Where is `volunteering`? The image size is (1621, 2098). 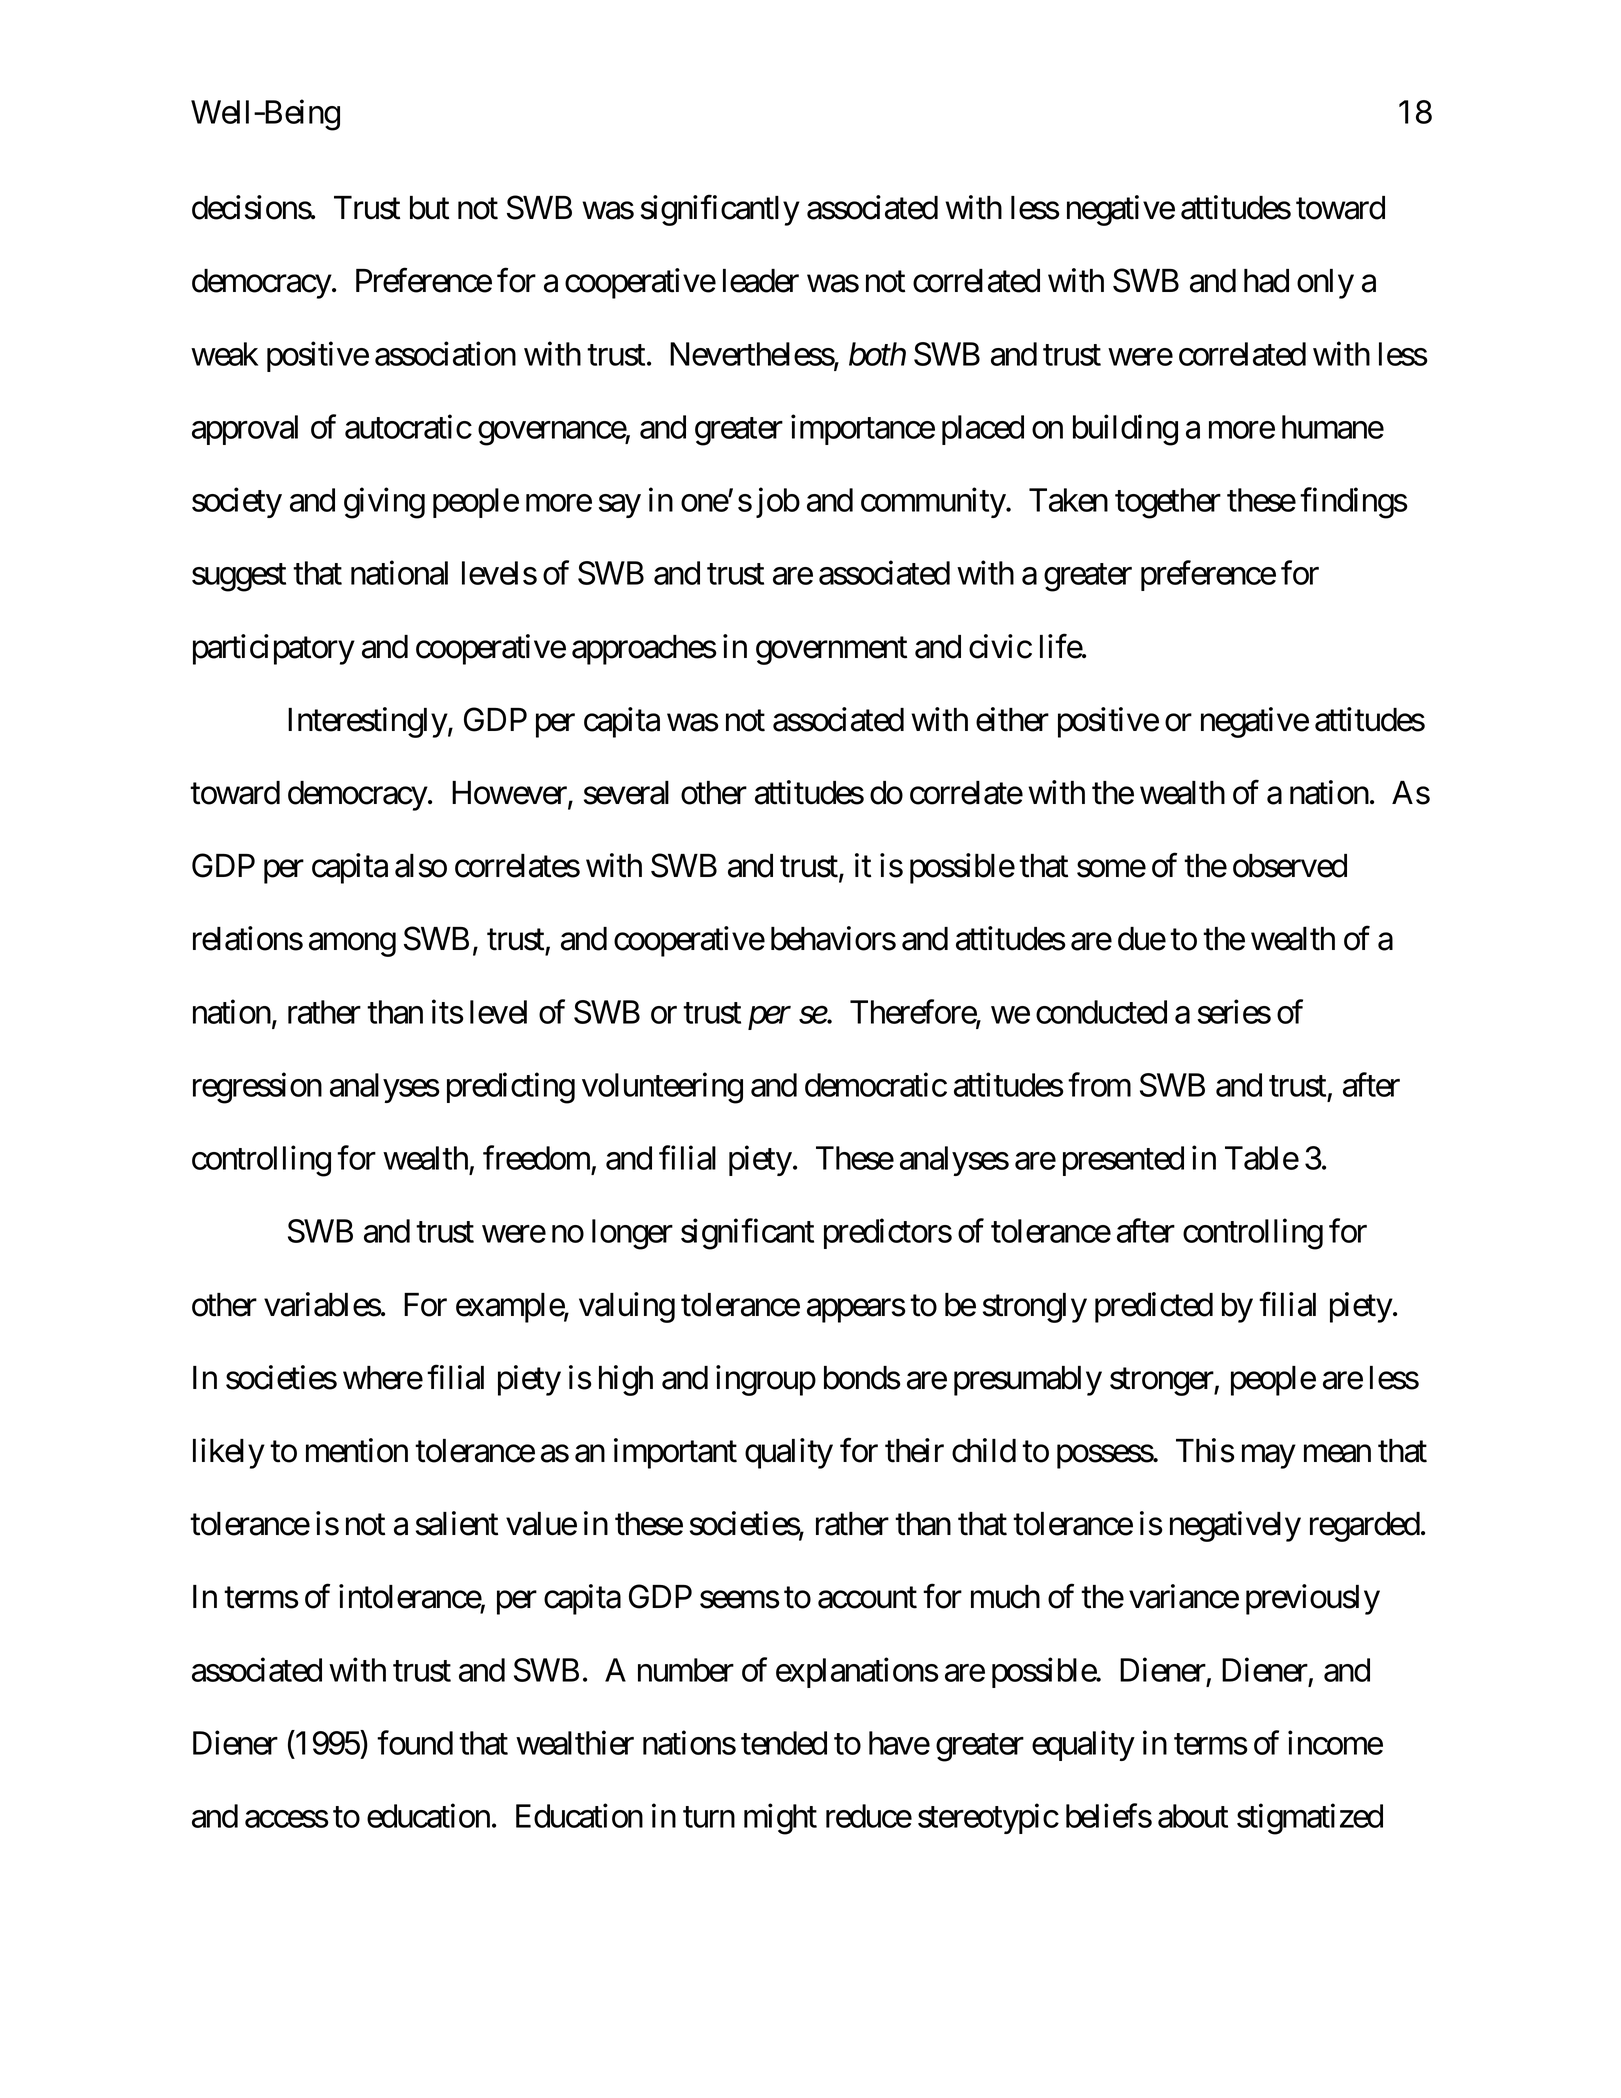 volunteering is located at coordinates (662, 1088).
